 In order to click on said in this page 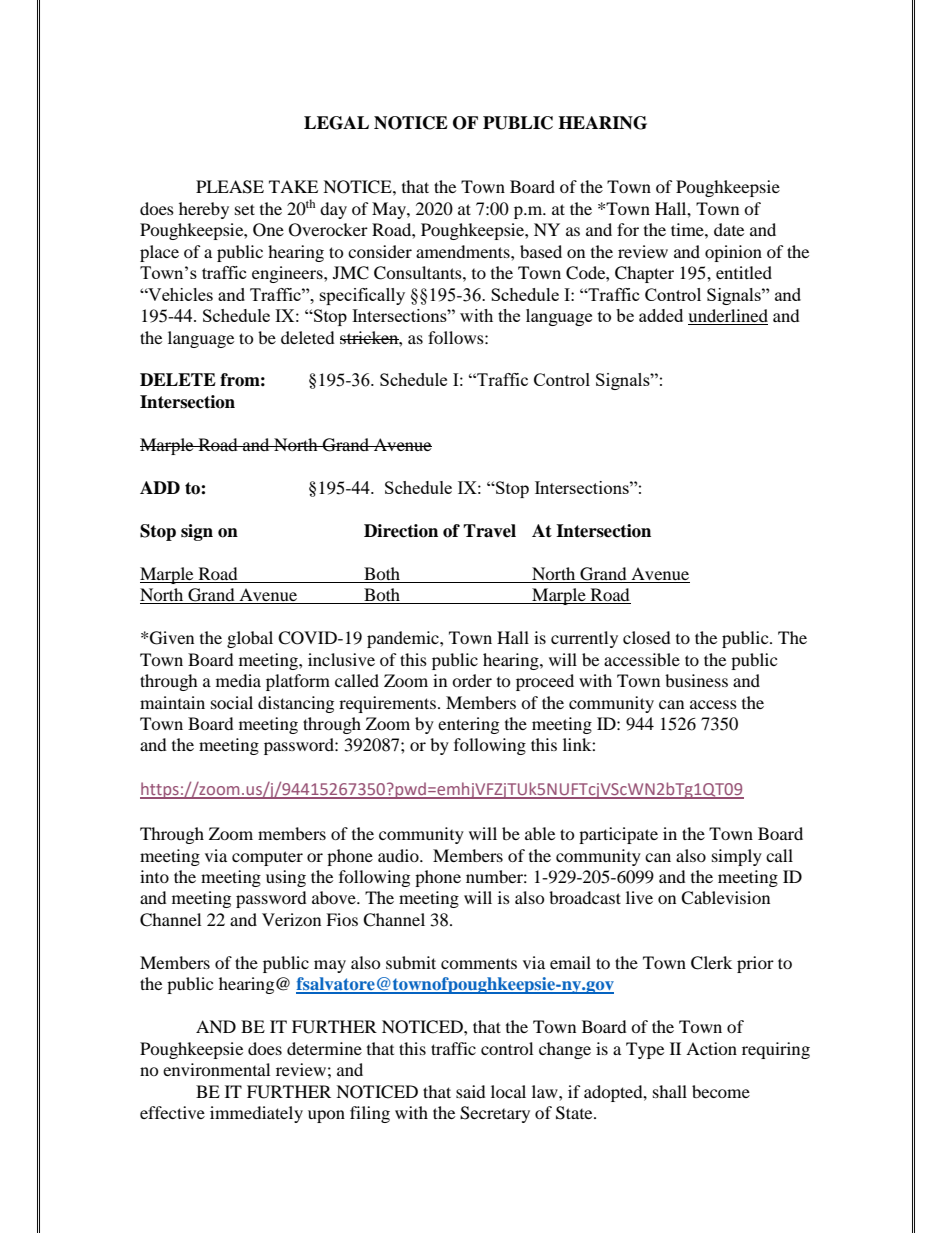, I will do `click(471, 1091)`.
